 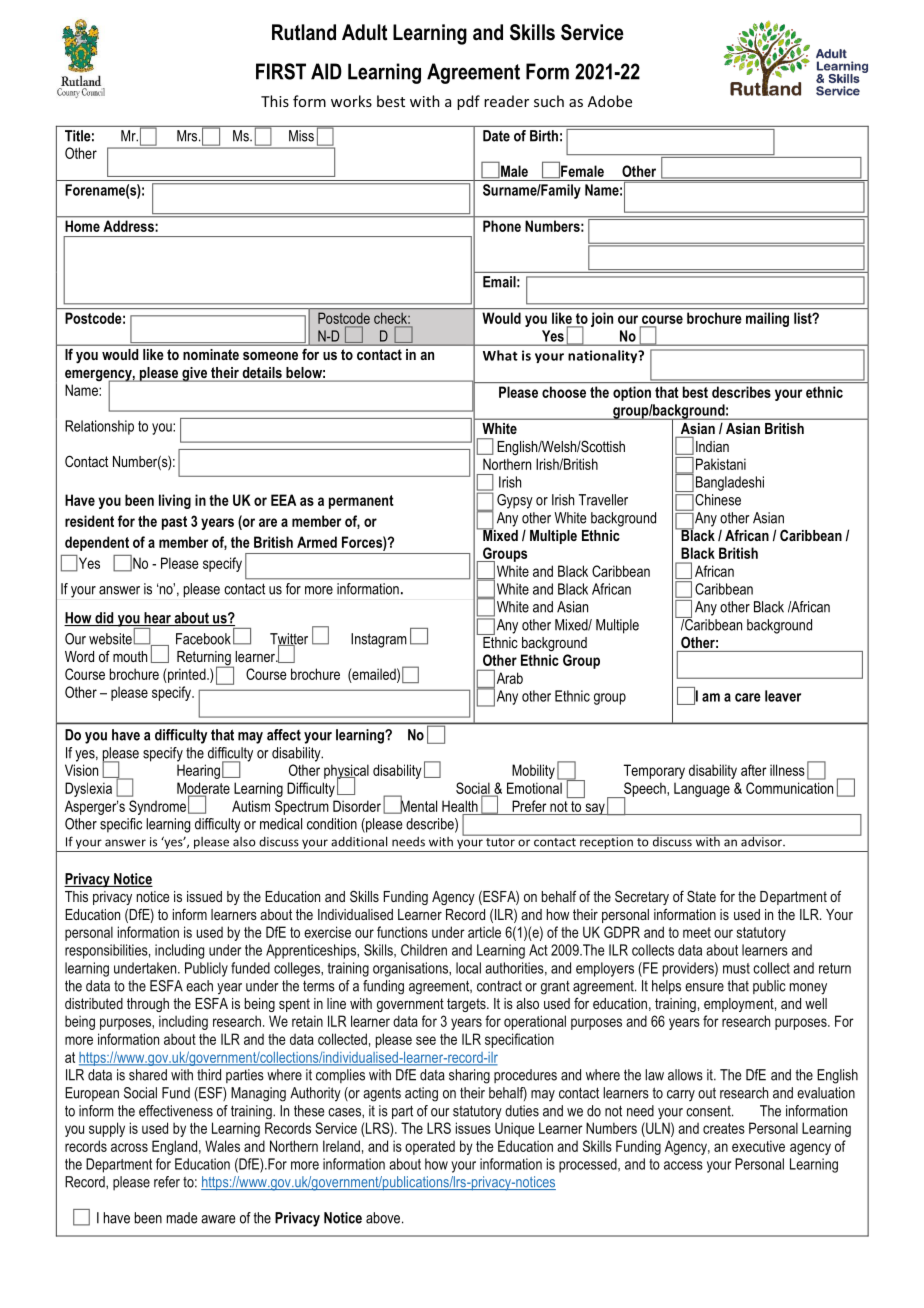 I want to click on Moderate, so click(x=203, y=789).
